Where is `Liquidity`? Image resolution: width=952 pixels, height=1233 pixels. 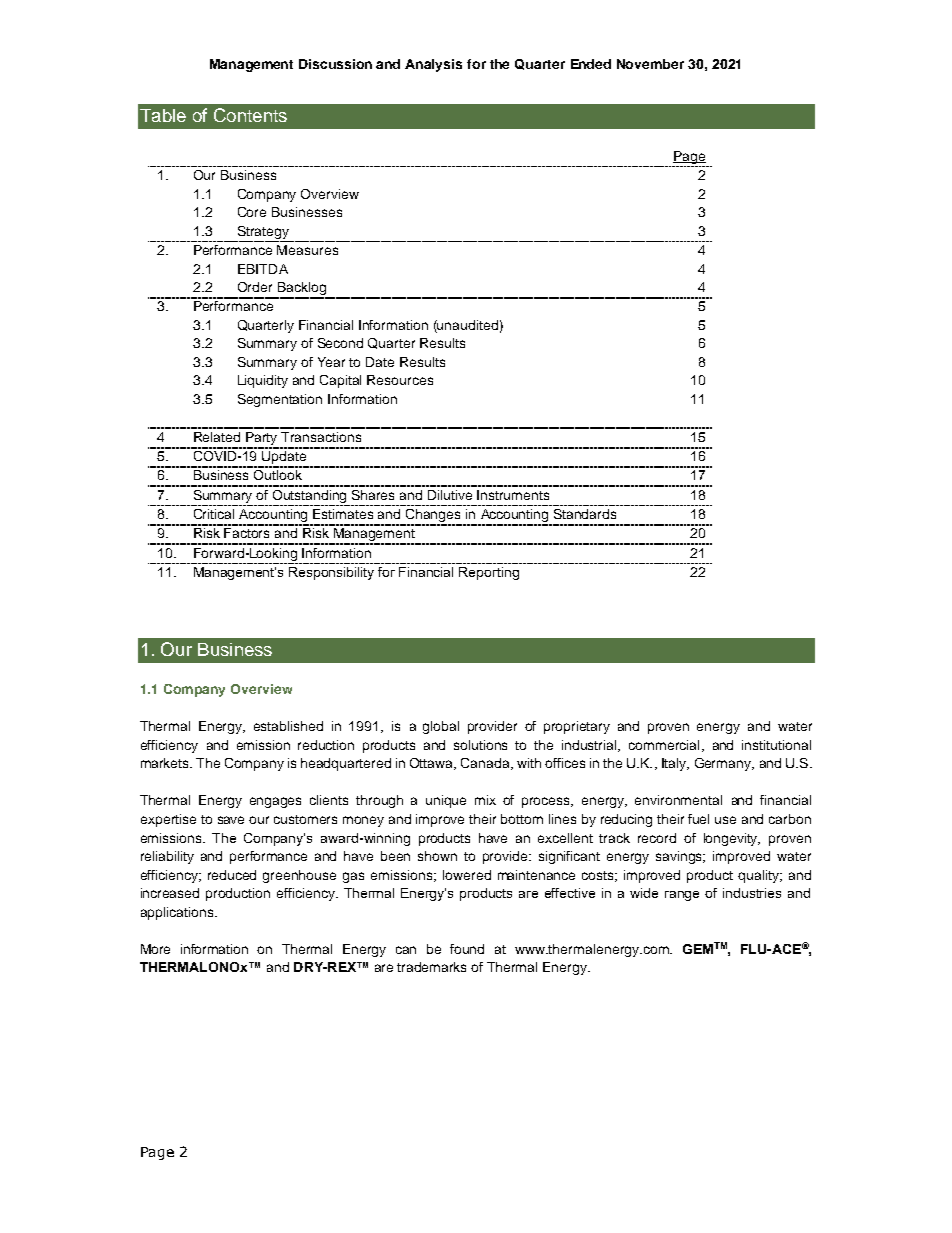
Liquidity is located at coordinates (263, 381).
